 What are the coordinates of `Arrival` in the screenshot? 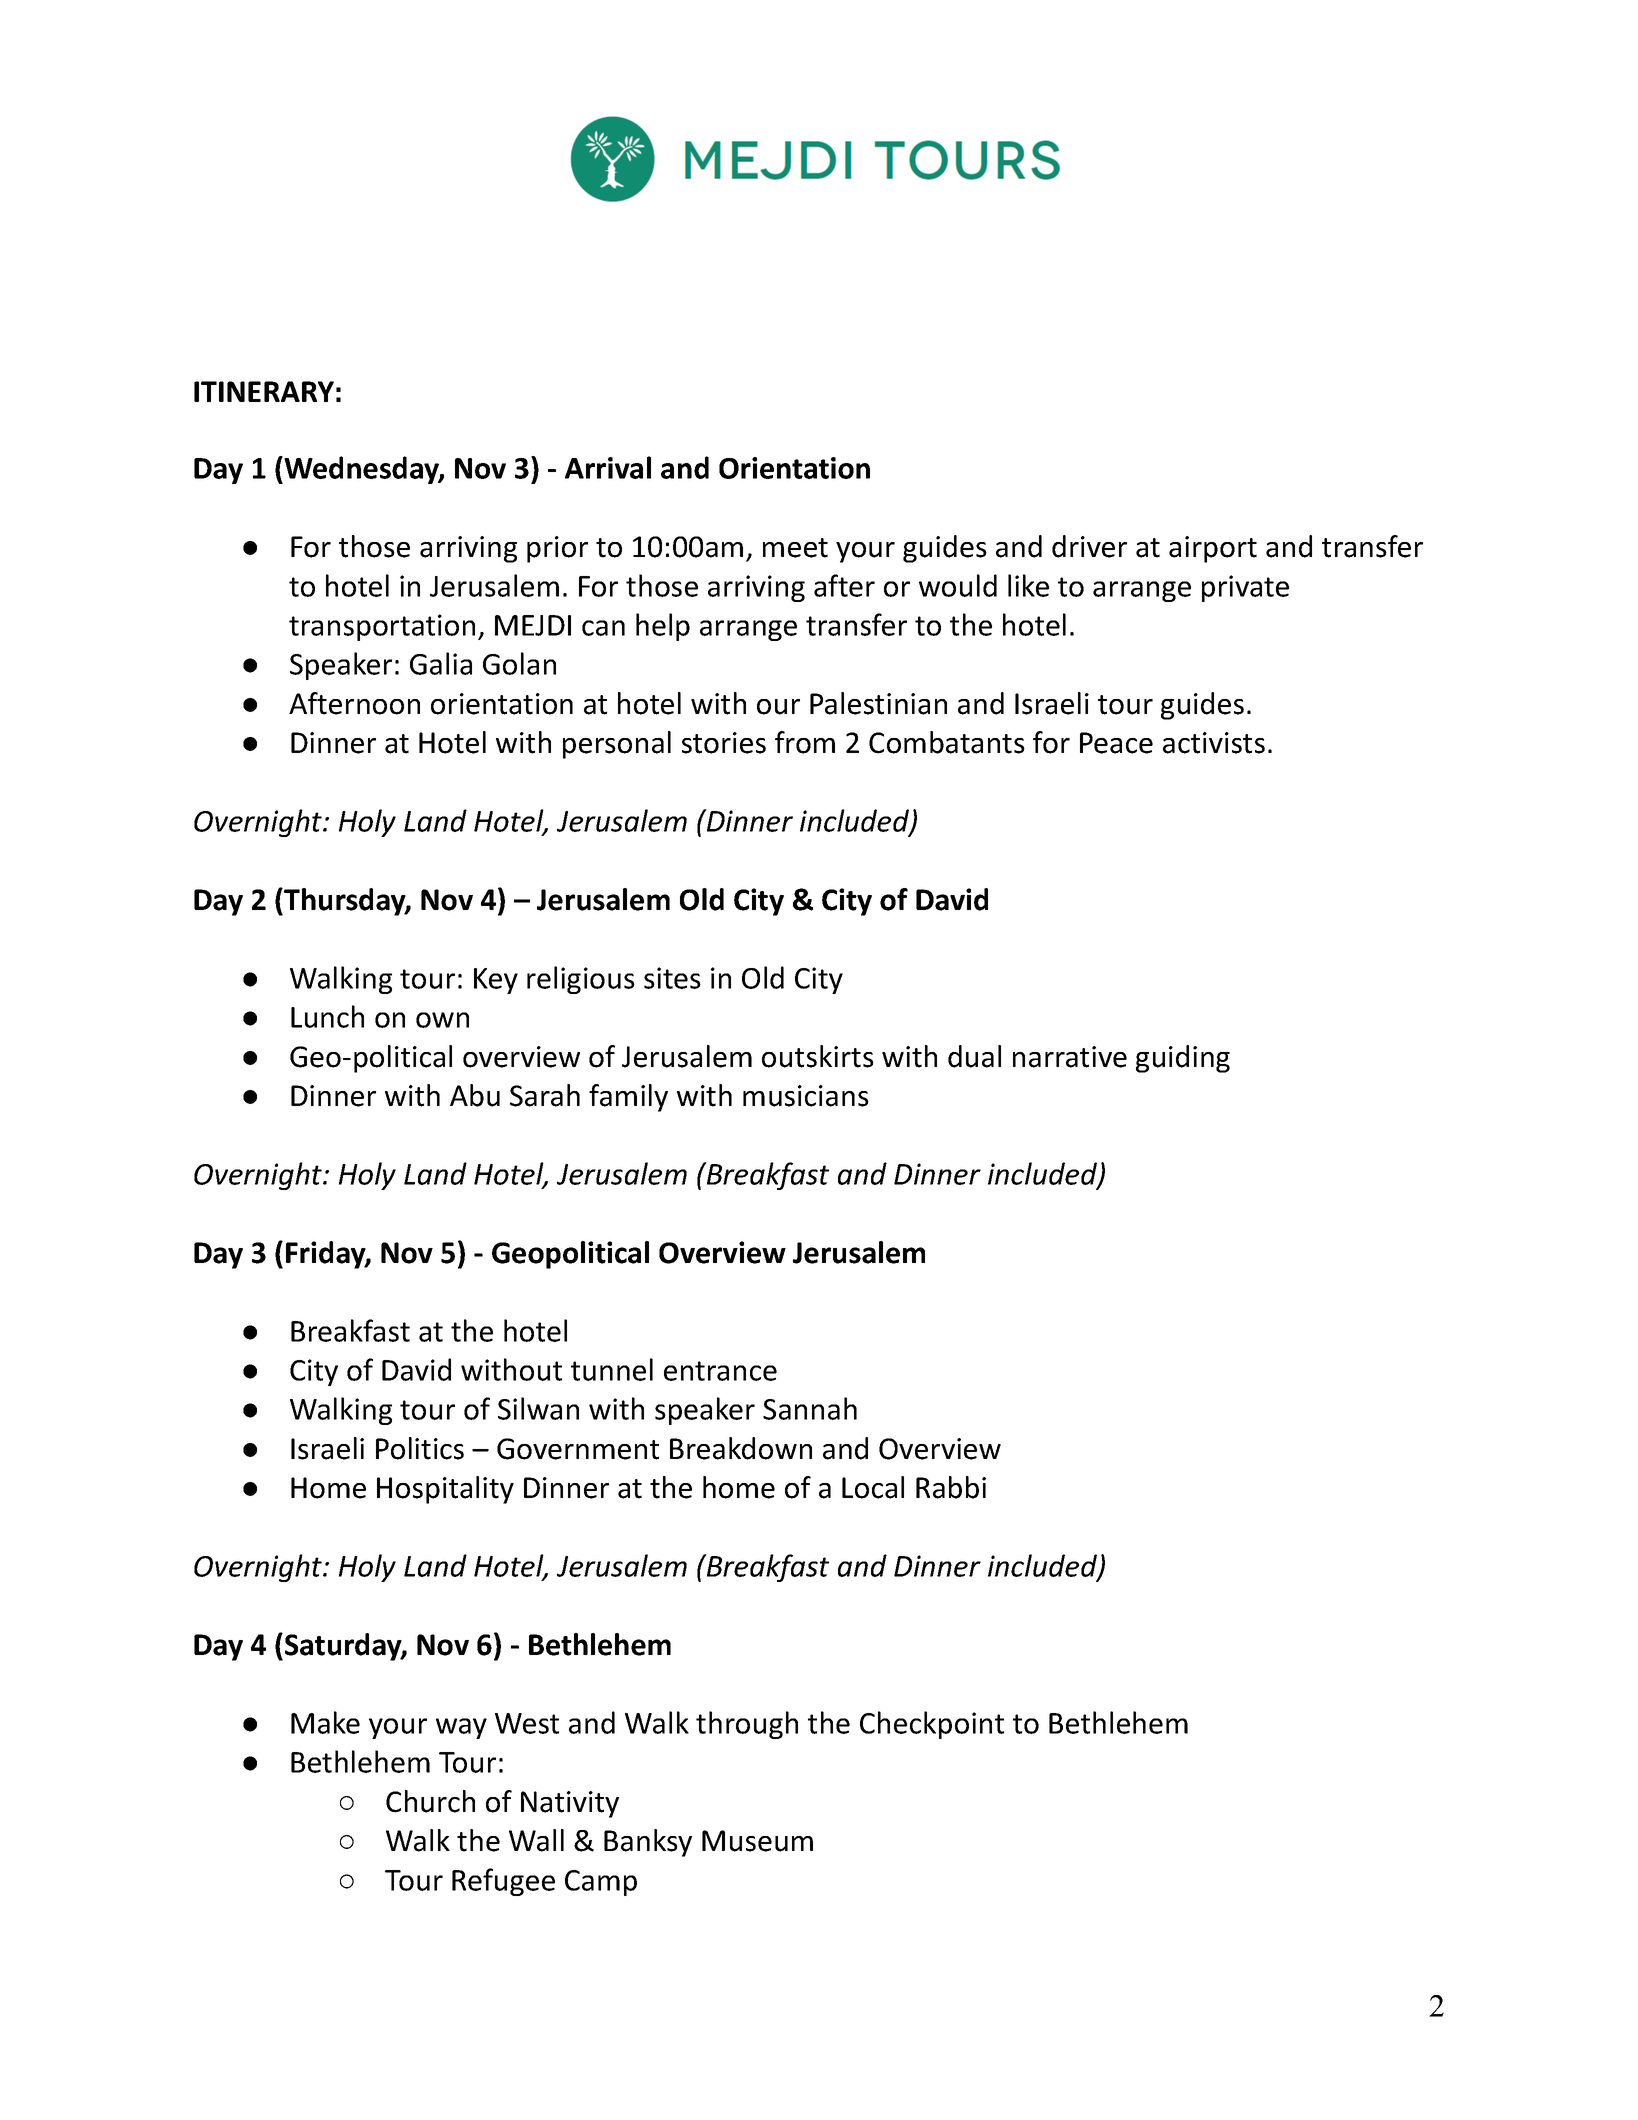 It's located at (608, 467).
